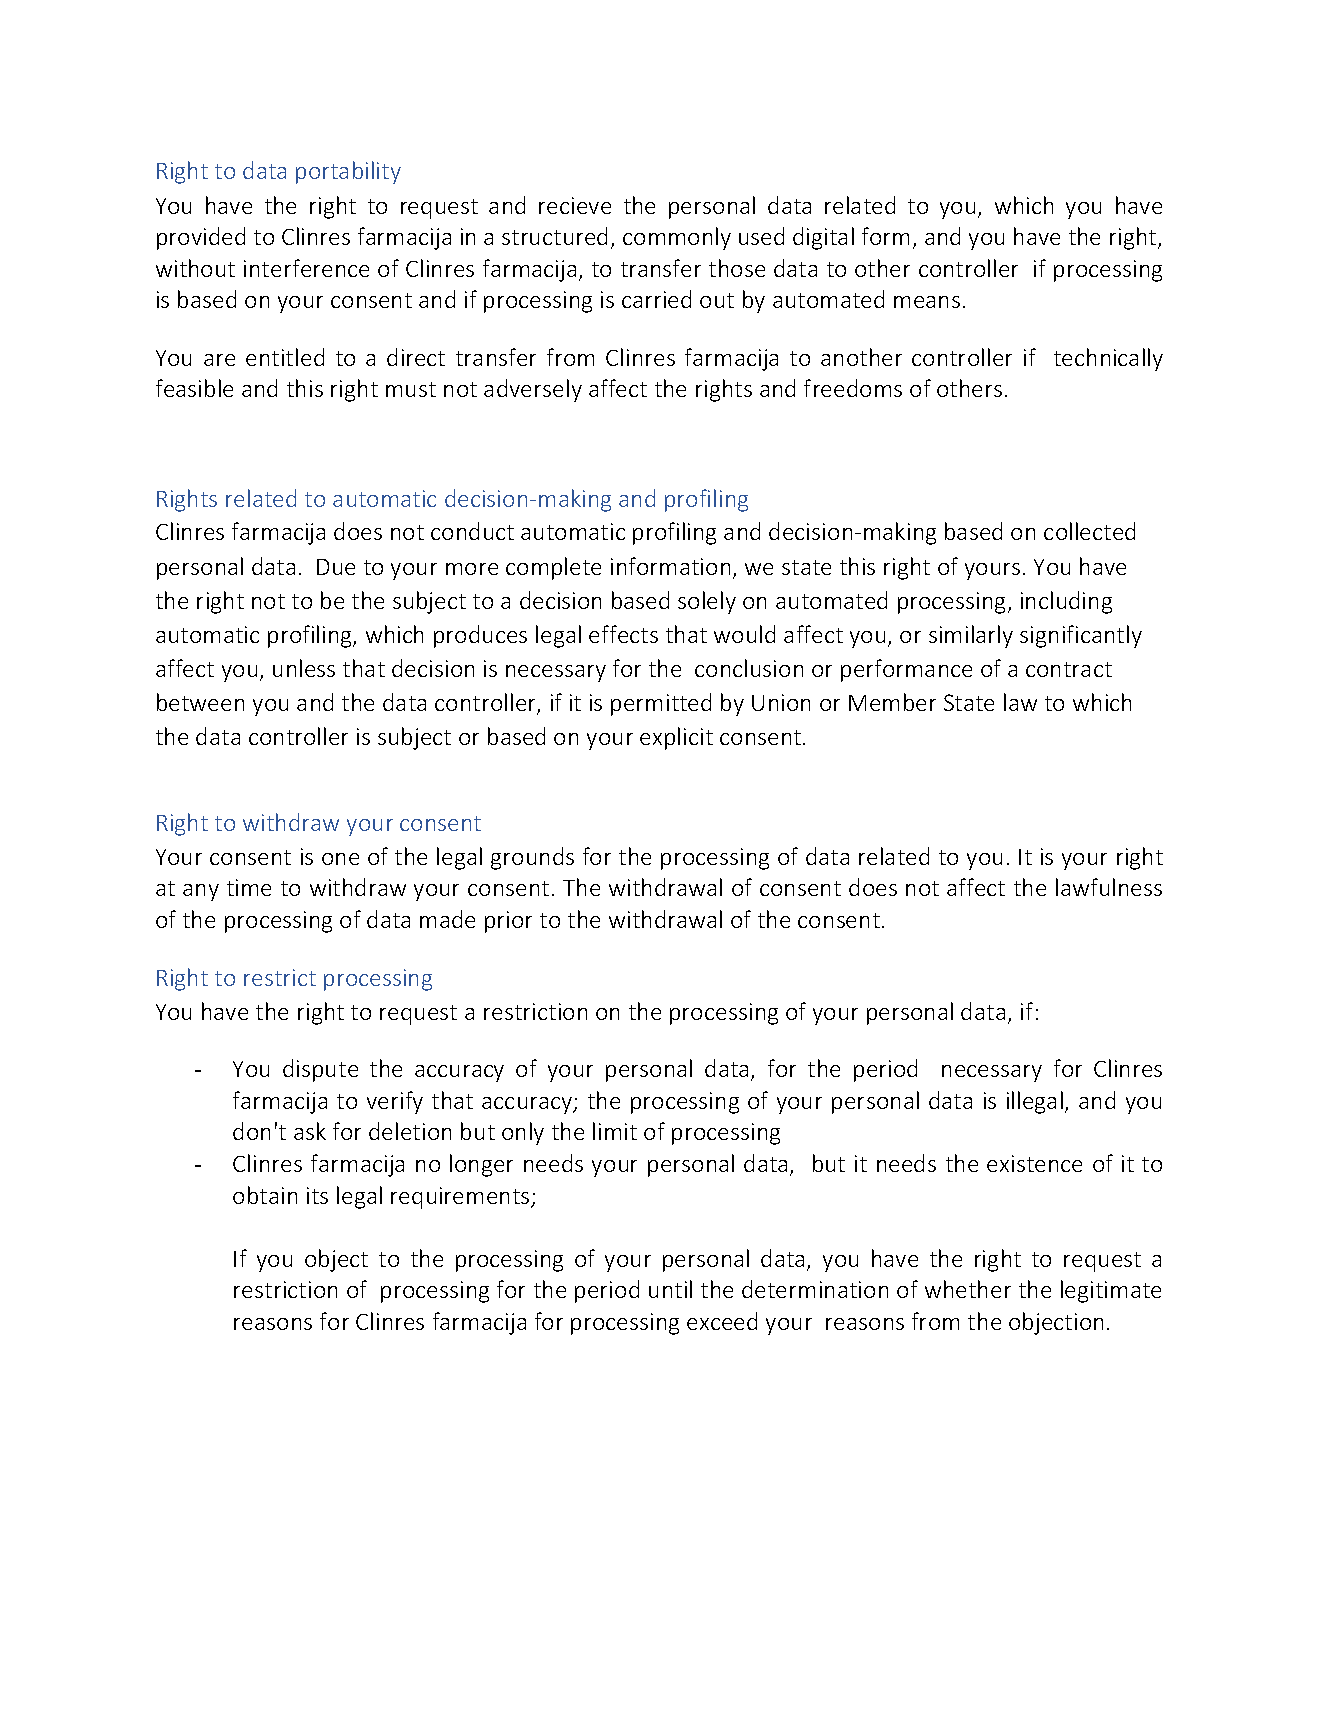  I want to click on complete, so click(553, 568).
